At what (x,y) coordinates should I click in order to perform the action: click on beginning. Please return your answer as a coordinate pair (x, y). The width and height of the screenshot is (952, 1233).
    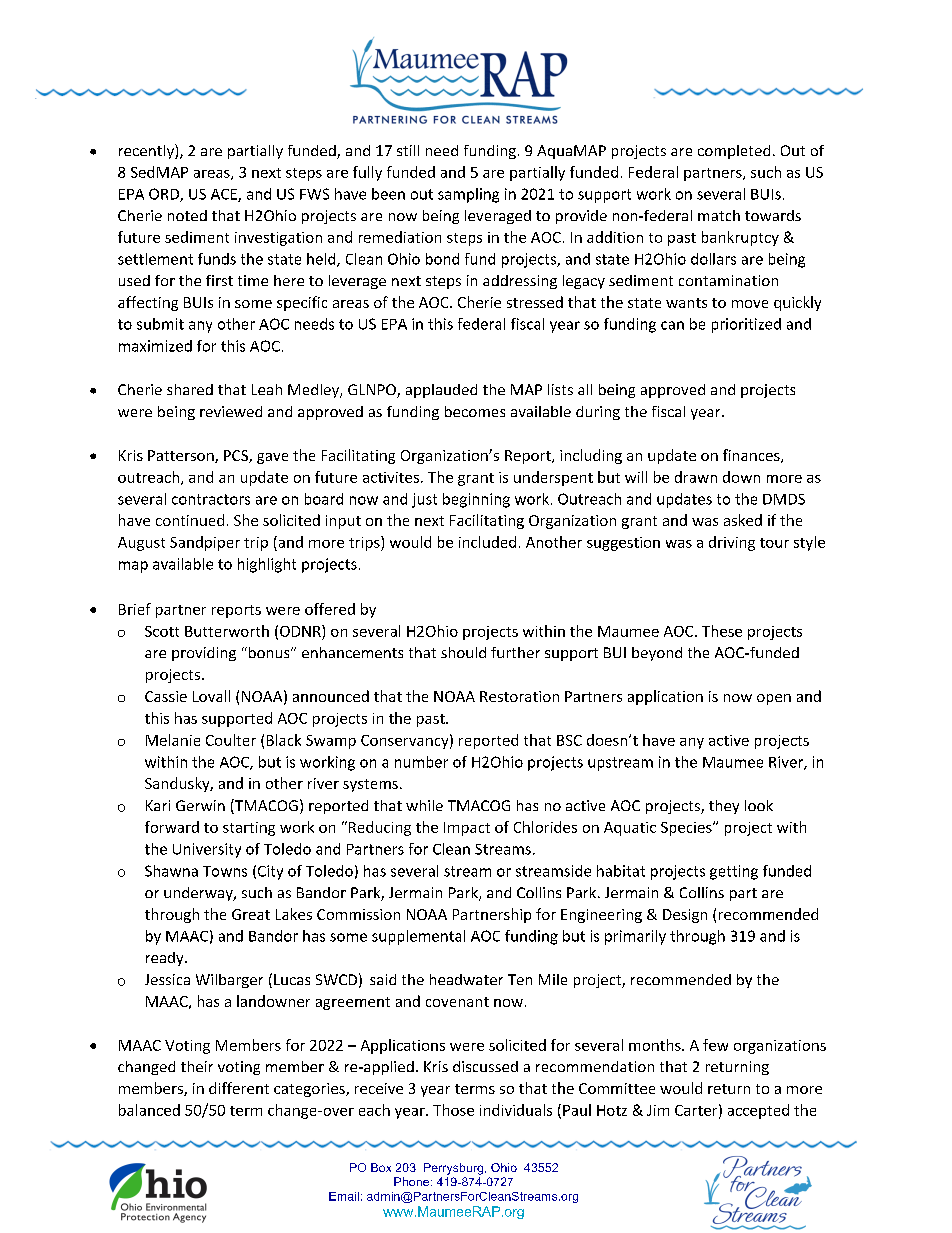
    Looking at the image, I should click on (476, 500).
